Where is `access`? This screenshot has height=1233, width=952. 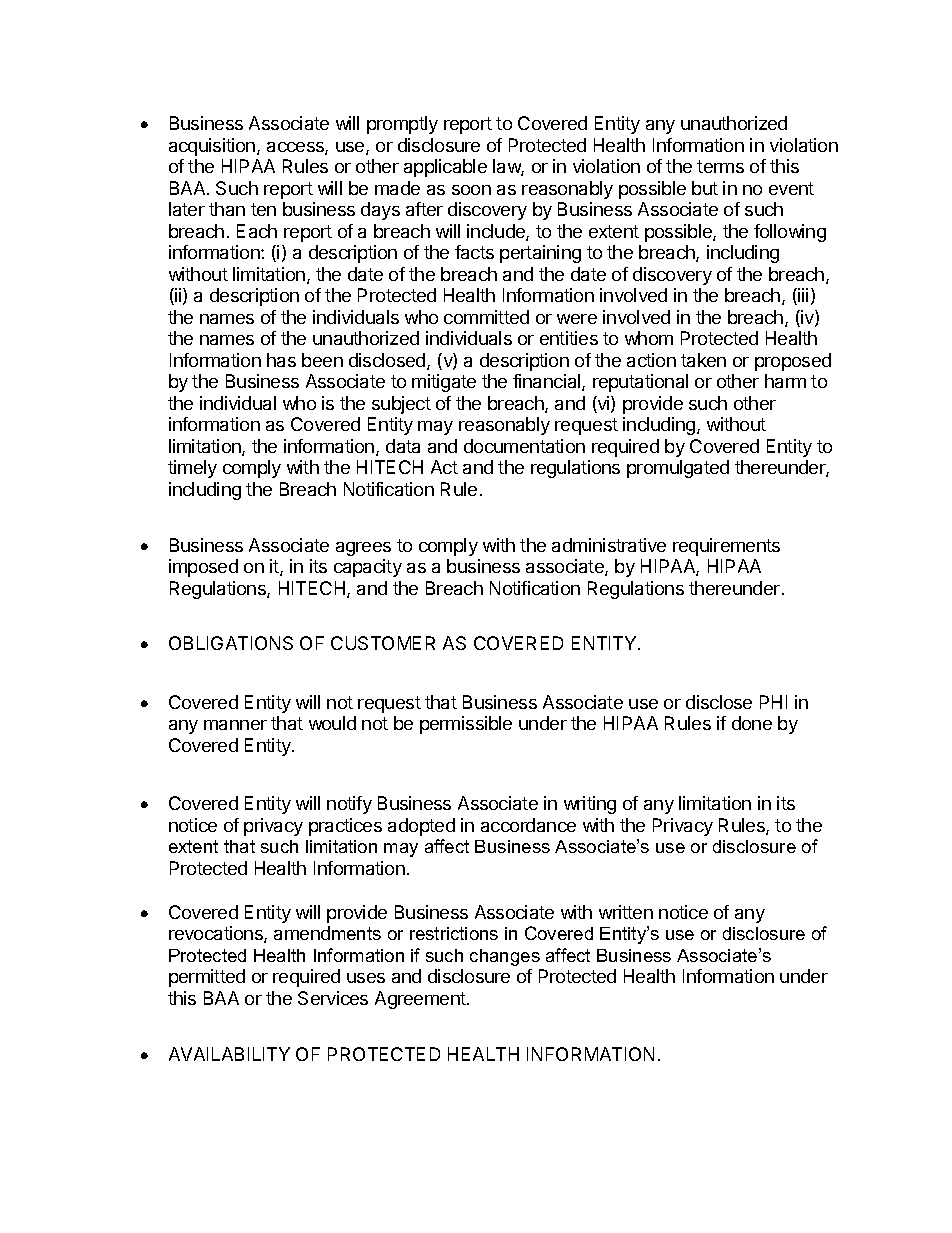
access is located at coordinates (296, 148).
